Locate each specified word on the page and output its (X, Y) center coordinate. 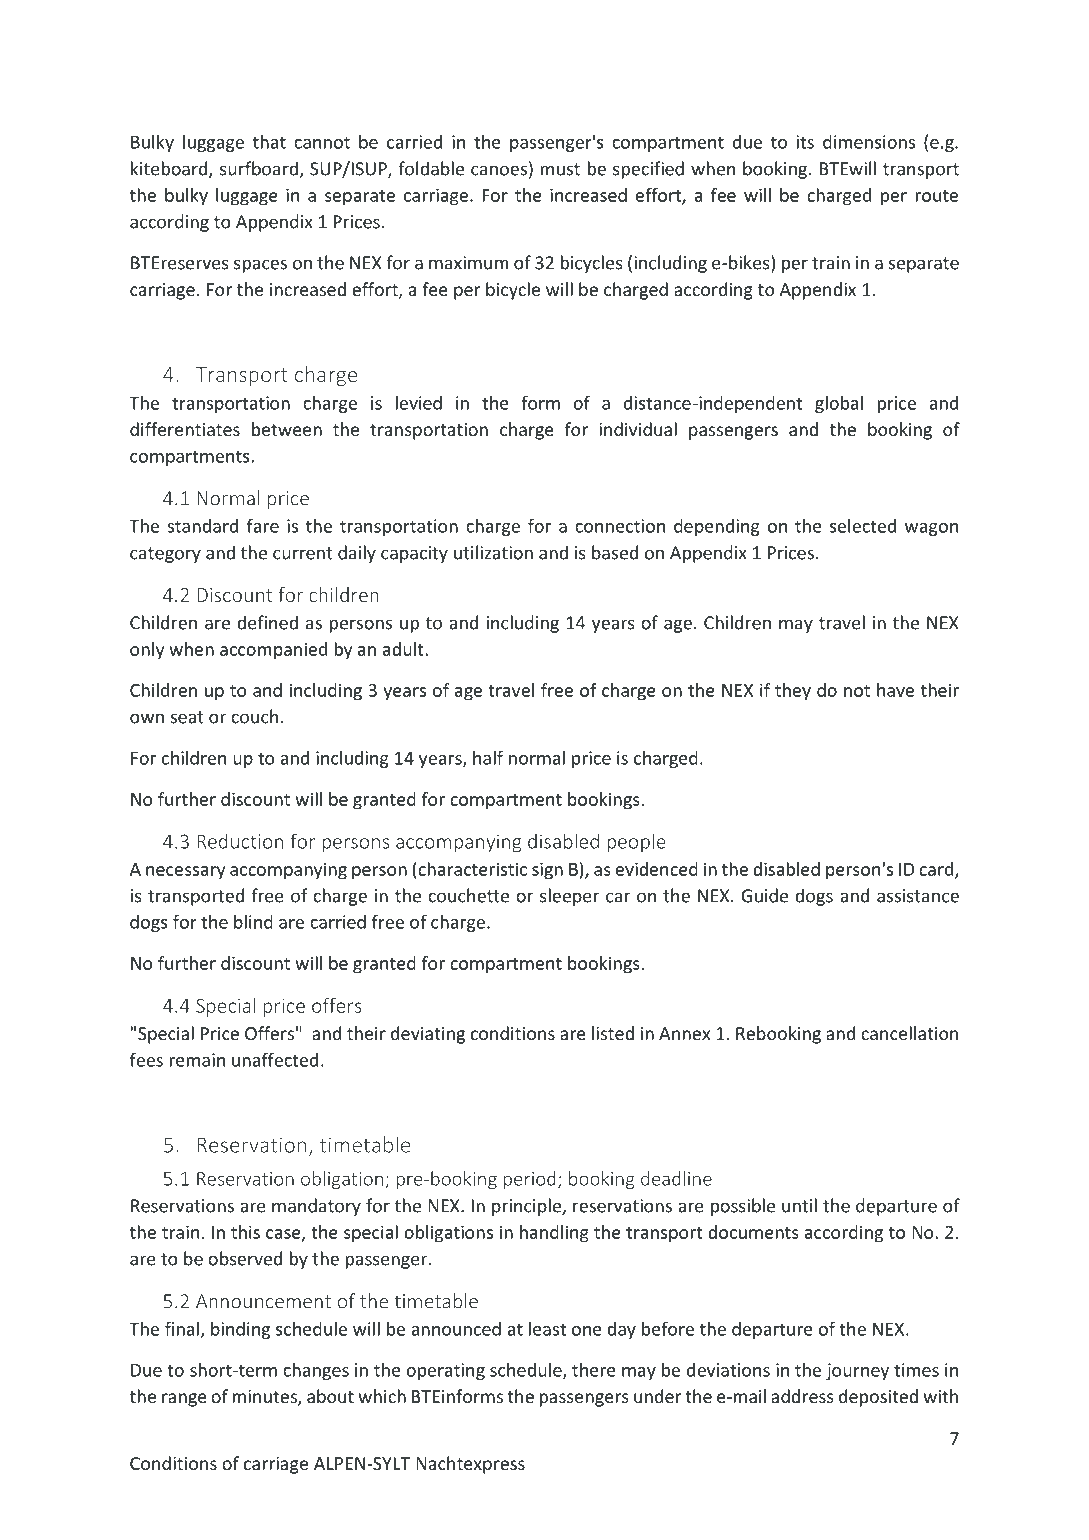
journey (857, 1371)
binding (240, 1330)
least (547, 1329)
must (560, 169)
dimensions (869, 142)
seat (187, 717)
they (793, 692)
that (269, 141)
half (488, 757)
